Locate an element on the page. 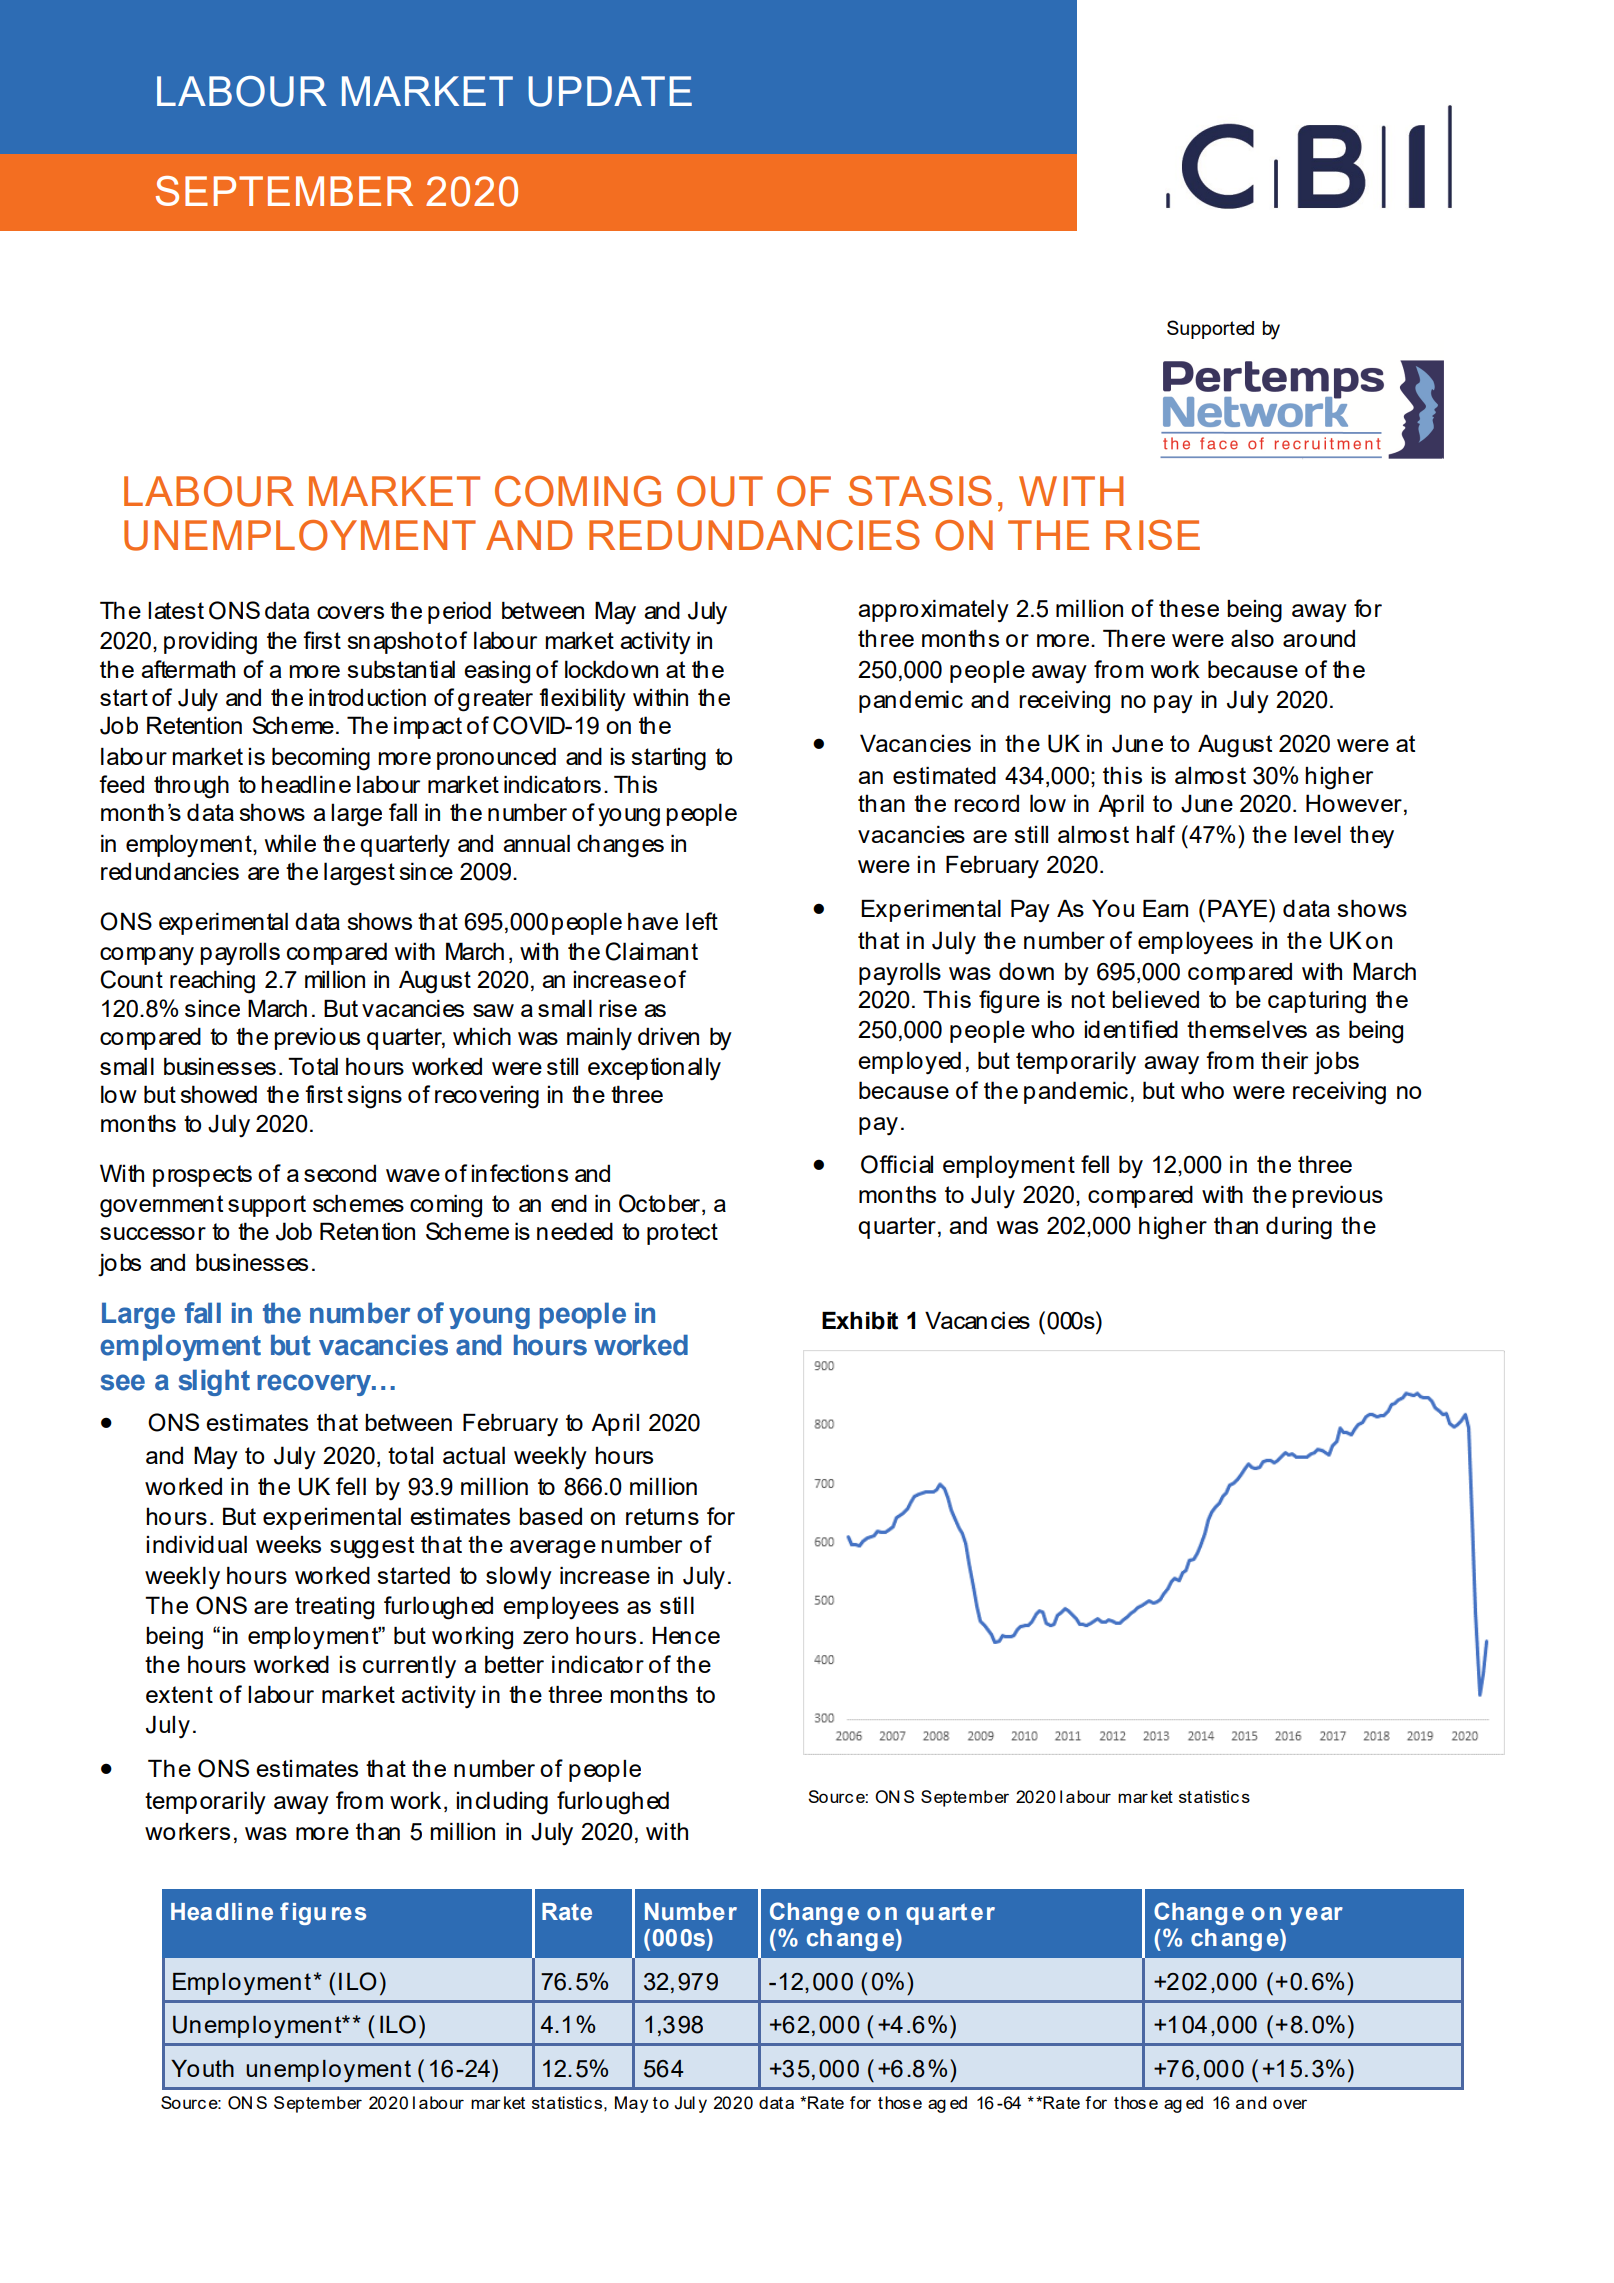 Image resolution: width=1614 pixels, height=2283 pixels. these is located at coordinates (1189, 608).
